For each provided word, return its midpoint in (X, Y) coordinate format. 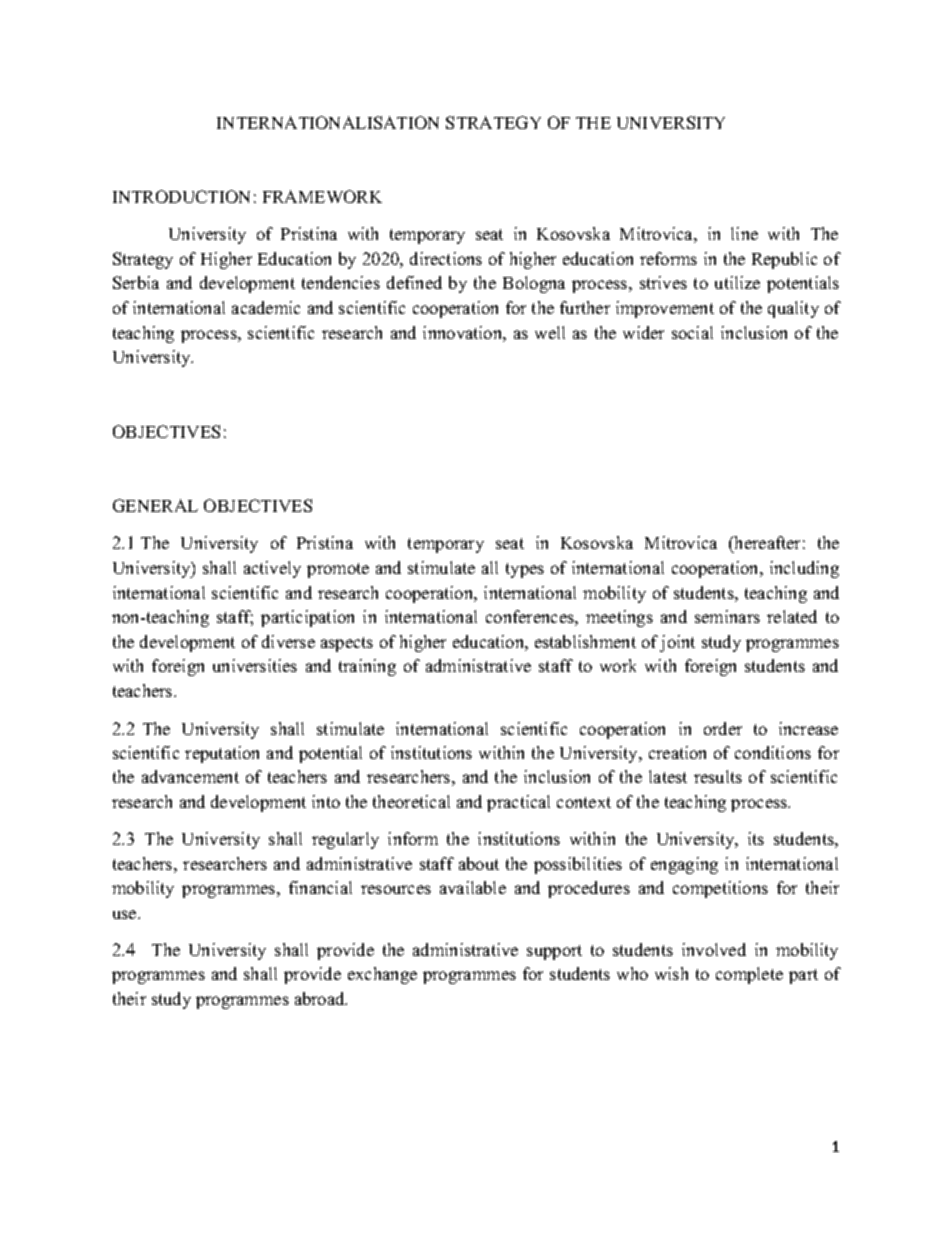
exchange (382, 975)
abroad (321, 998)
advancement (190, 776)
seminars (727, 616)
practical (518, 803)
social (692, 332)
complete (749, 975)
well (550, 332)
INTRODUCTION (181, 196)
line (744, 233)
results (718, 776)
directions (446, 258)
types (525, 570)
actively (272, 569)
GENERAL (155, 505)
